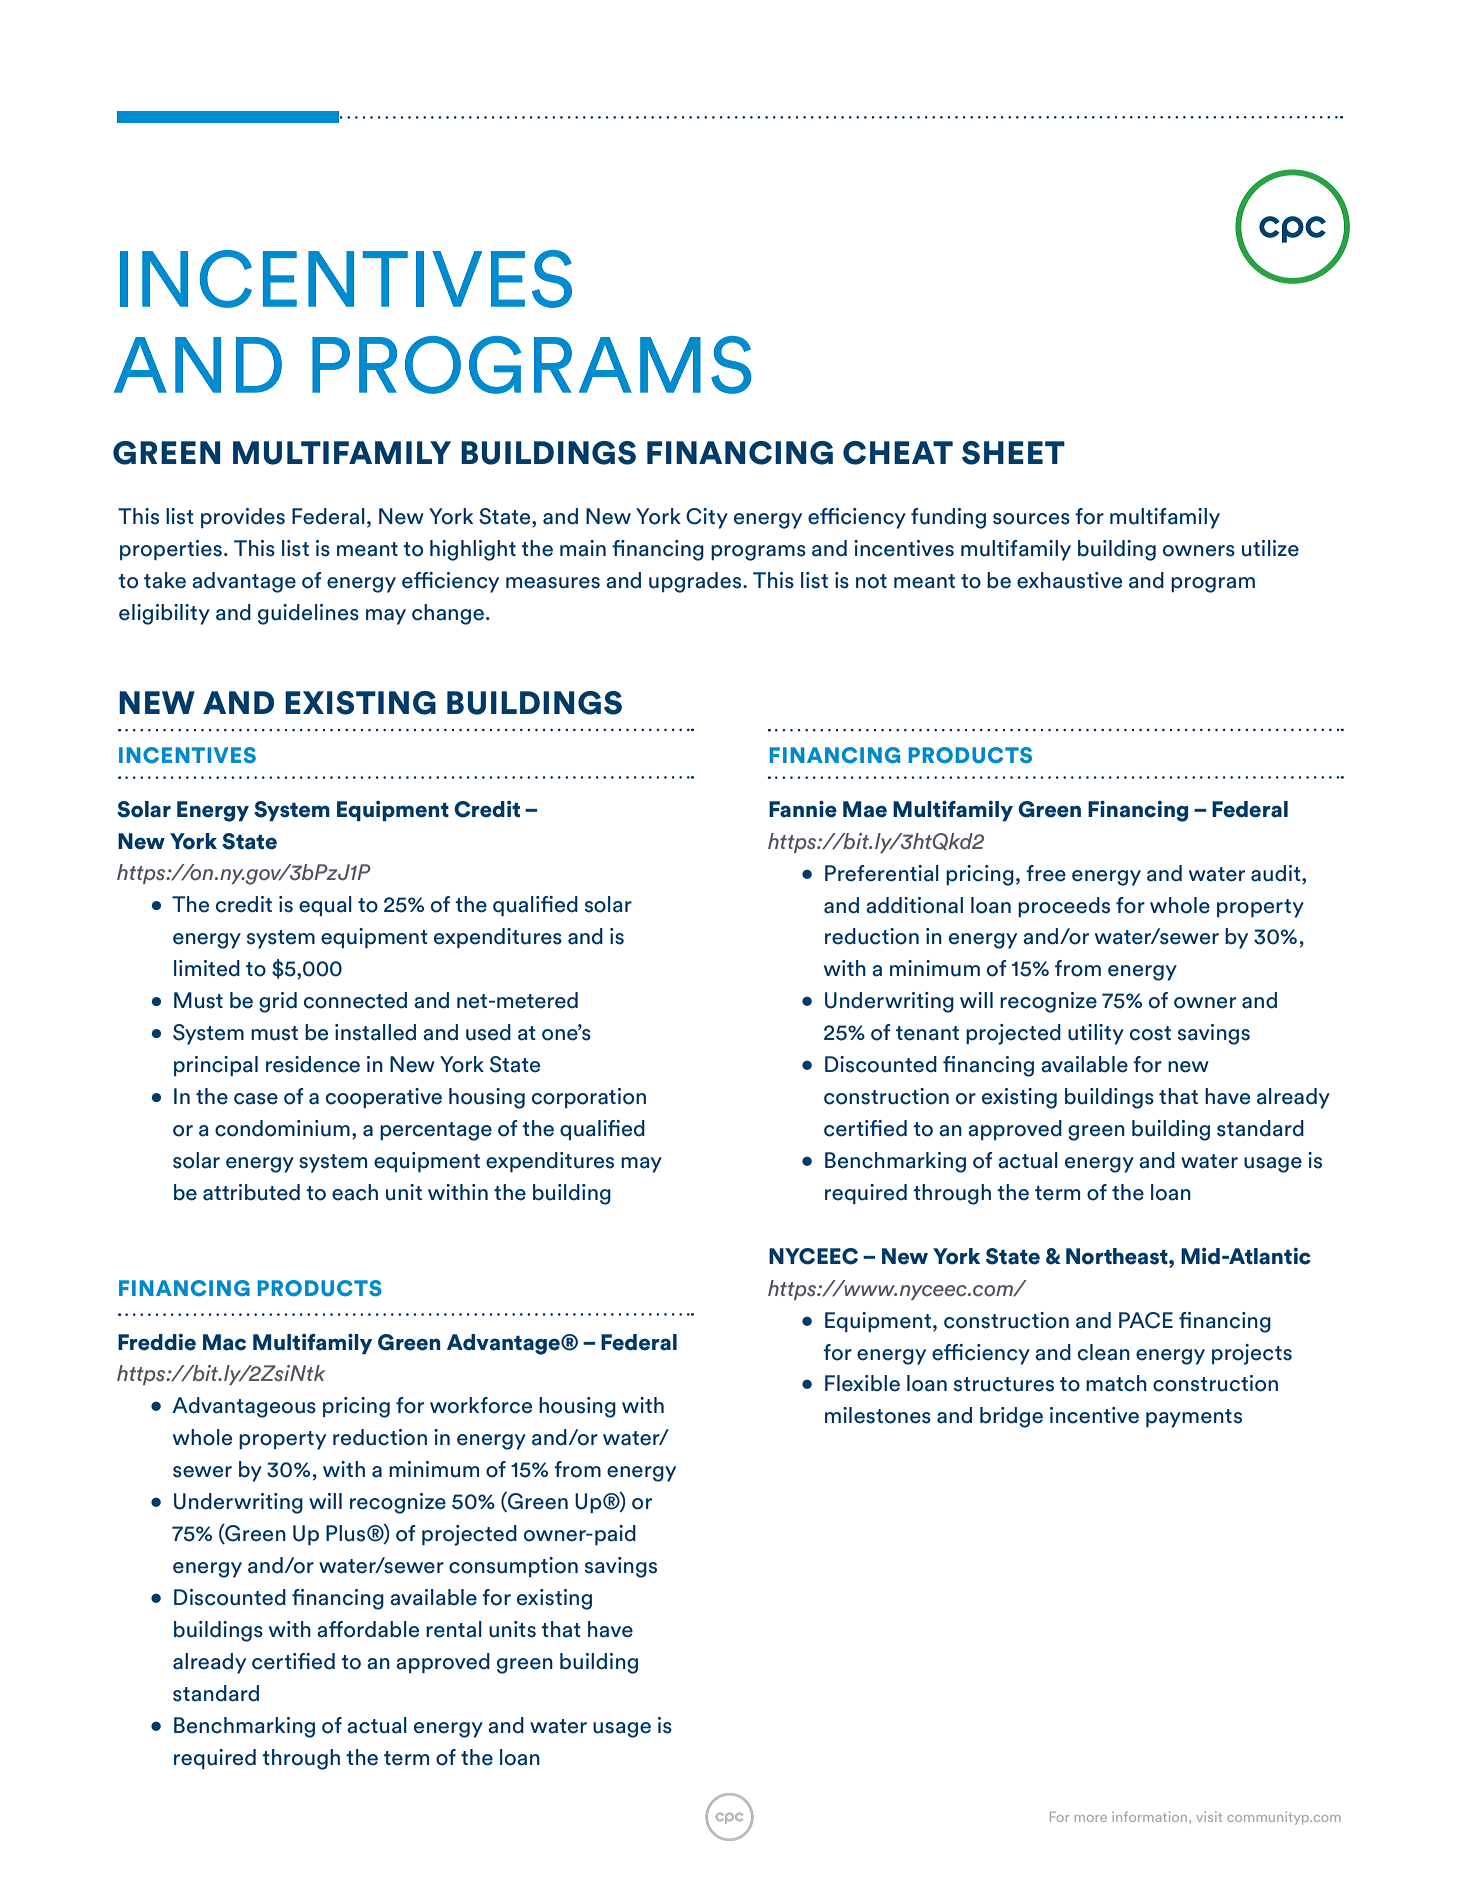 The image size is (1459, 1901). What do you see at coordinates (1104, 1352) in the screenshot?
I see `clean` at bounding box center [1104, 1352].
